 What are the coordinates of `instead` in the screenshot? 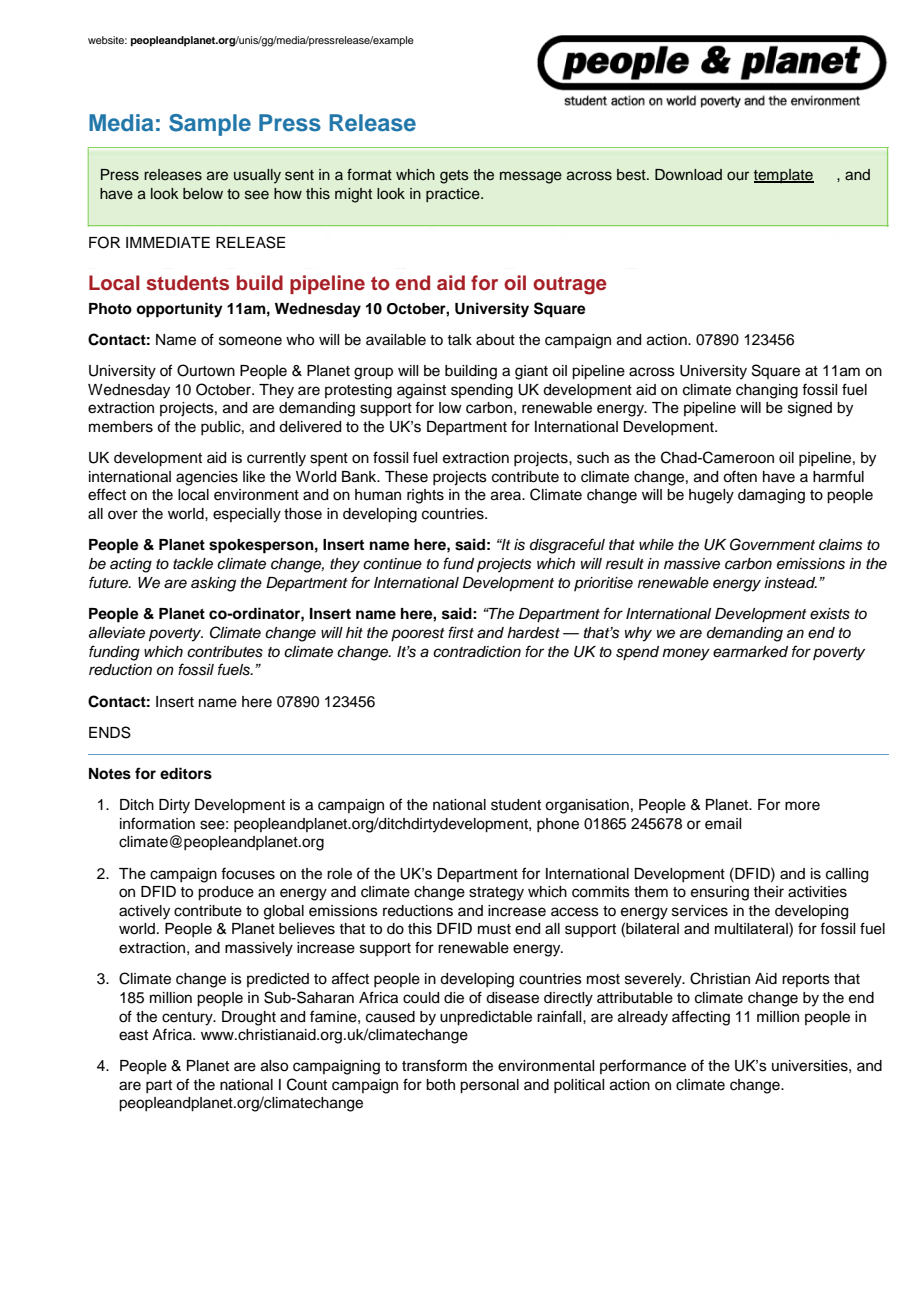 It's located at (790, 583).
